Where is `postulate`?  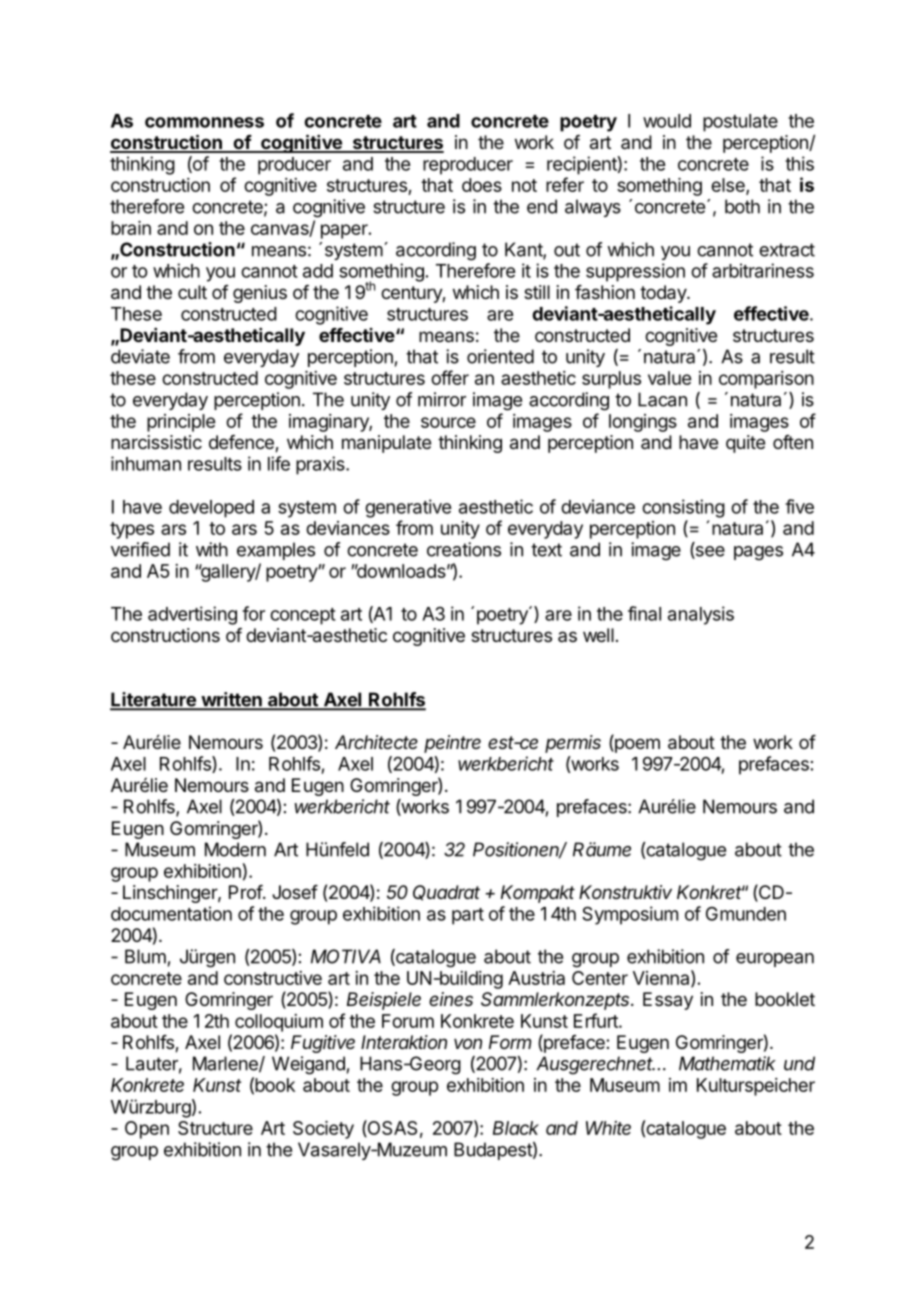 postulate is located at coordinates (740, 123).
